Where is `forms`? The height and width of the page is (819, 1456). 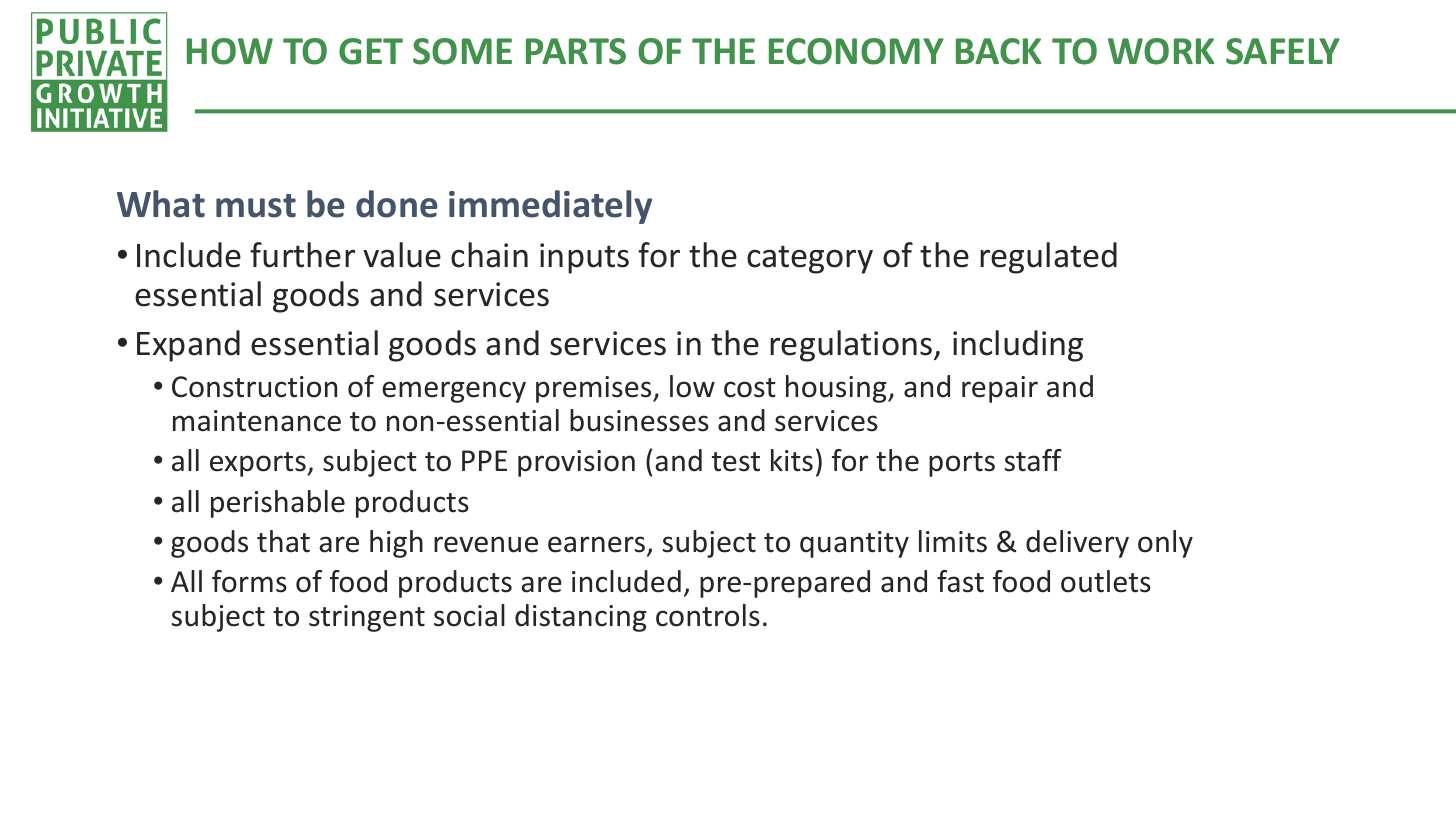 forms is located at coordinates (249, 581).
